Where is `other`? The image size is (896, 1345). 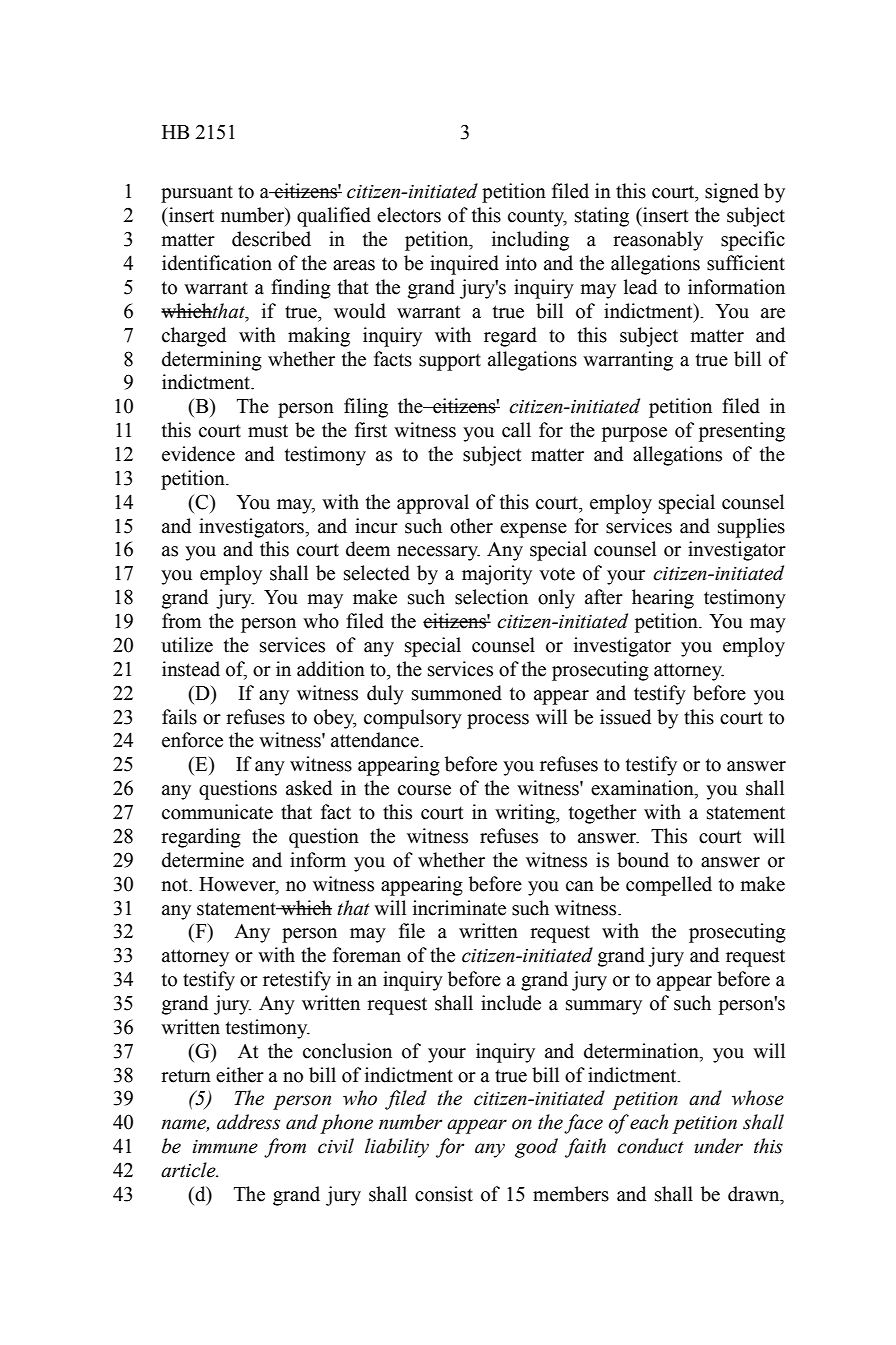 other is located at coordinates (471, 526).
